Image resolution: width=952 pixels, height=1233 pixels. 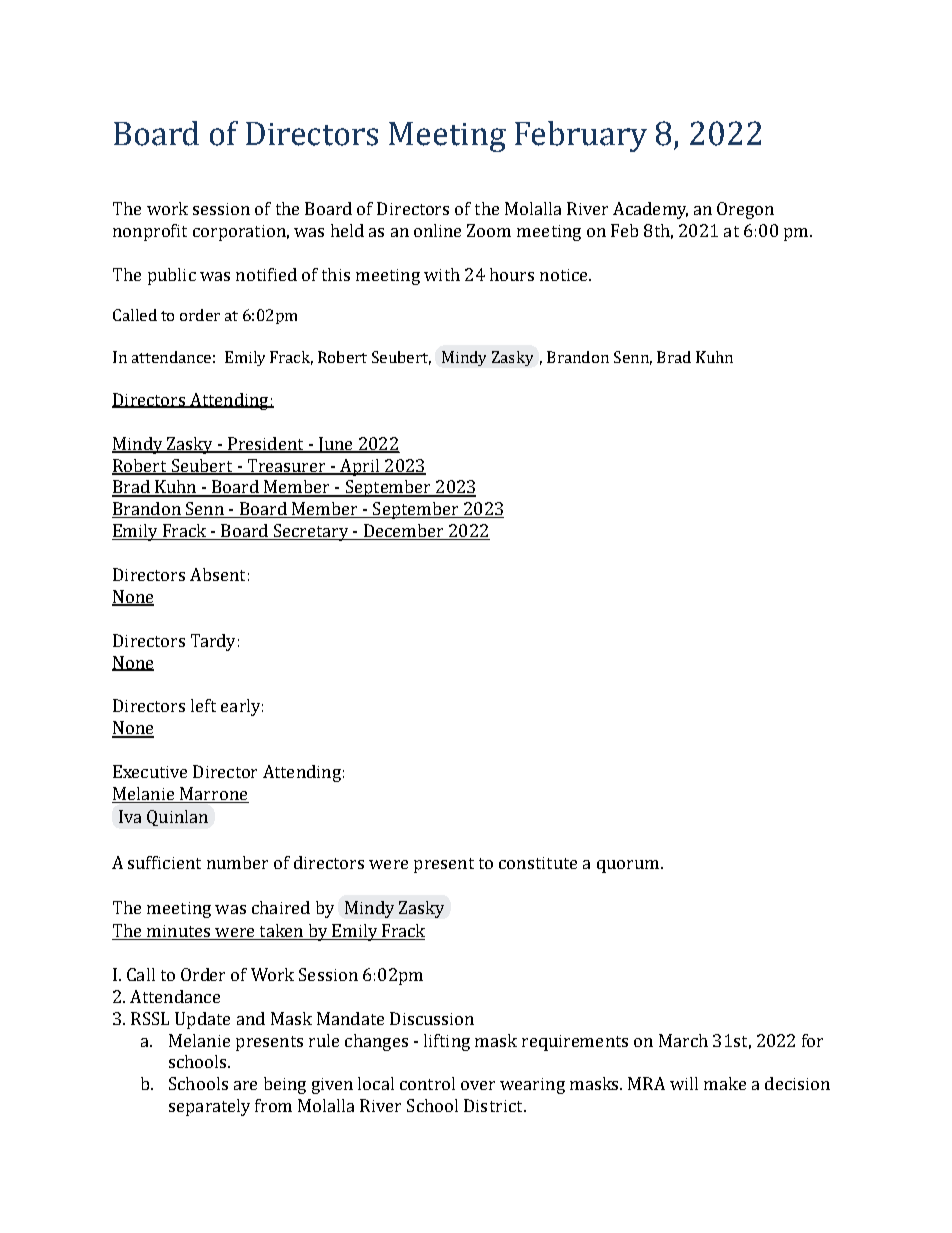 I want to click on constitute, so click(x=538, y=863).
